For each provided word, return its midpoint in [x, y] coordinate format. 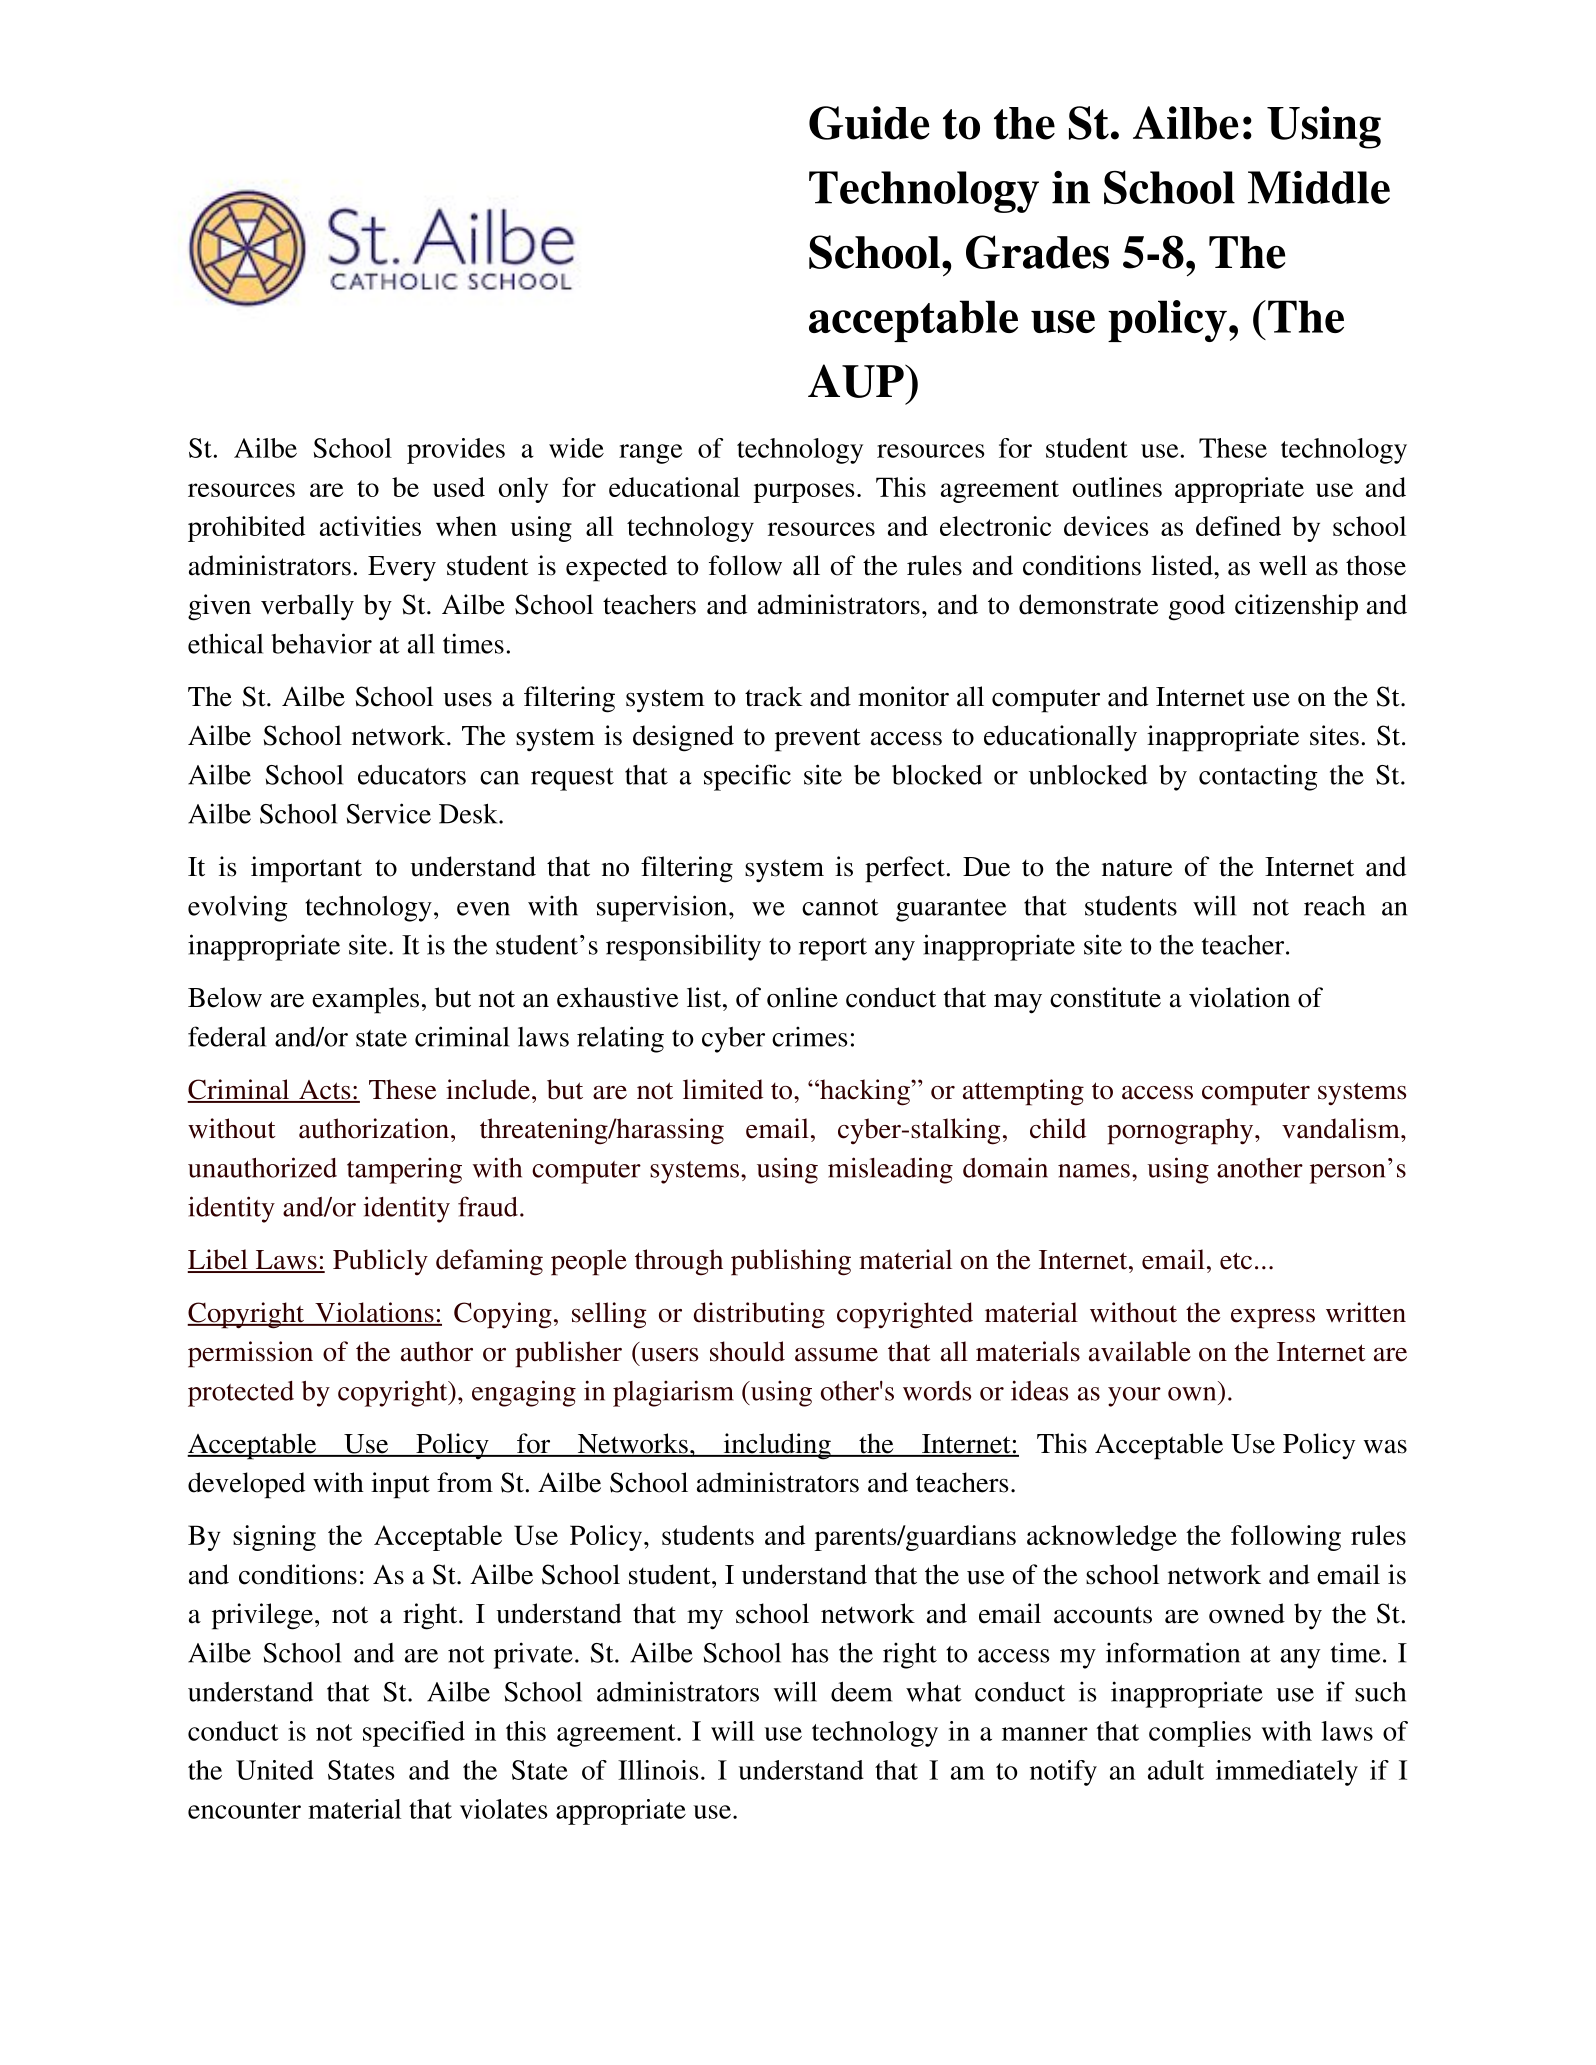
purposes [804, 493]
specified [414, 1734]
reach [1334, 905]
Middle [1319, 187]
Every [402, 569]
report [833, 949]
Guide [869, 123]
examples [365, 1000]
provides [456, 451]
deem [861, 1691]
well [1283, 565]
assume [836, 1355]
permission [250, 1354]
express [1273, 1319]
